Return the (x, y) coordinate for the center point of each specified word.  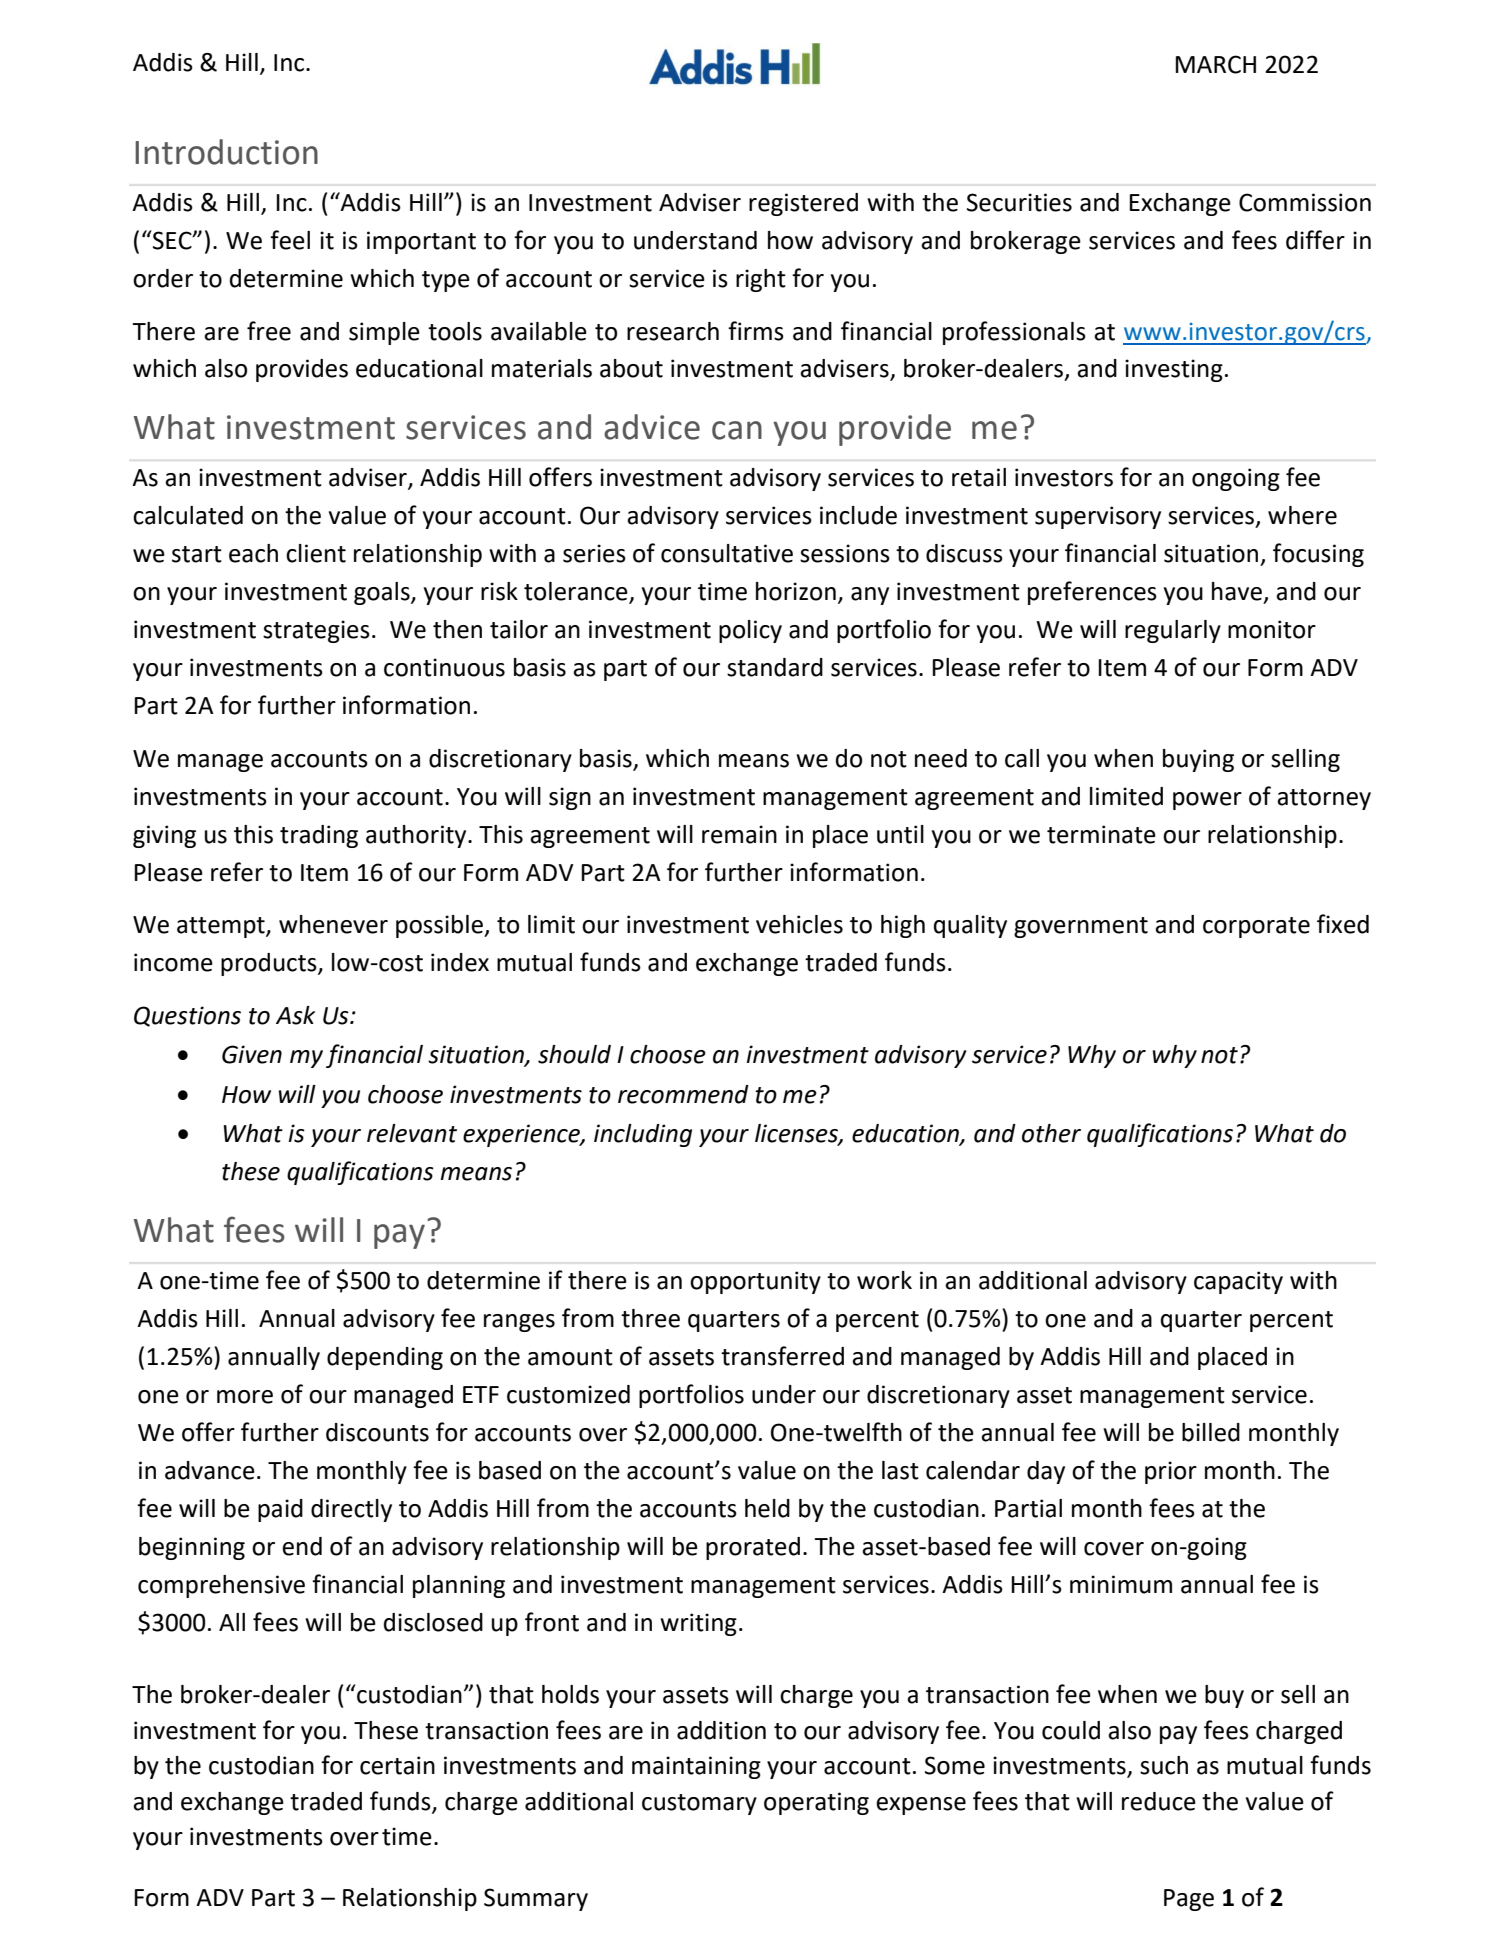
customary (699, 1804)
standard (775, 667)
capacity (1238, 1282)
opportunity (755, 1282)
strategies (316, 631)
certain (397, 1765)
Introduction (226, 152)
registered (803, 204)
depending (385, 1358)
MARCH (1215, 64)
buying (1198, 760)
